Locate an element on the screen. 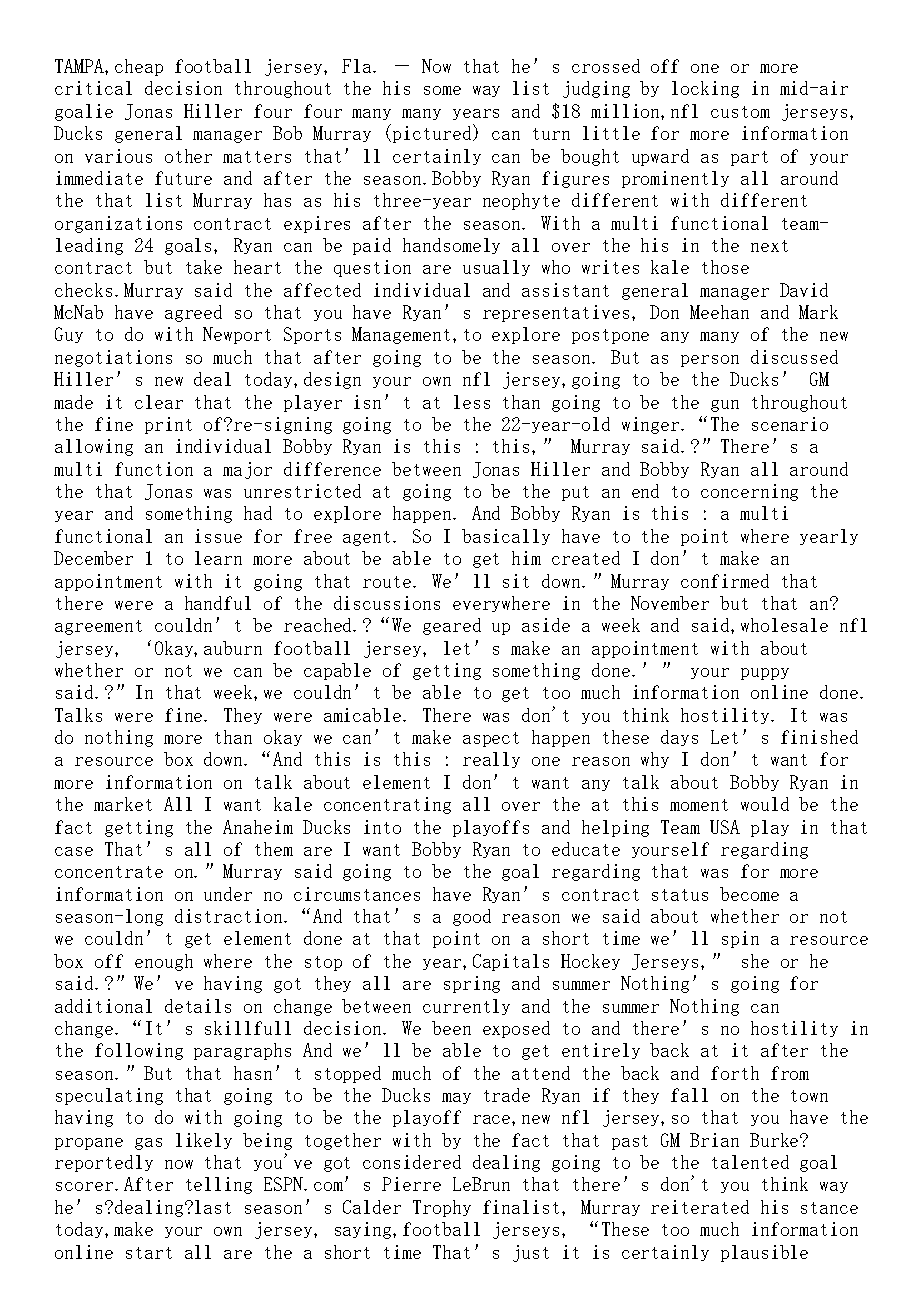 Image resolution: width=924 pixels, height=1308 pixels. concerning is located at coordinates (749, 492).
